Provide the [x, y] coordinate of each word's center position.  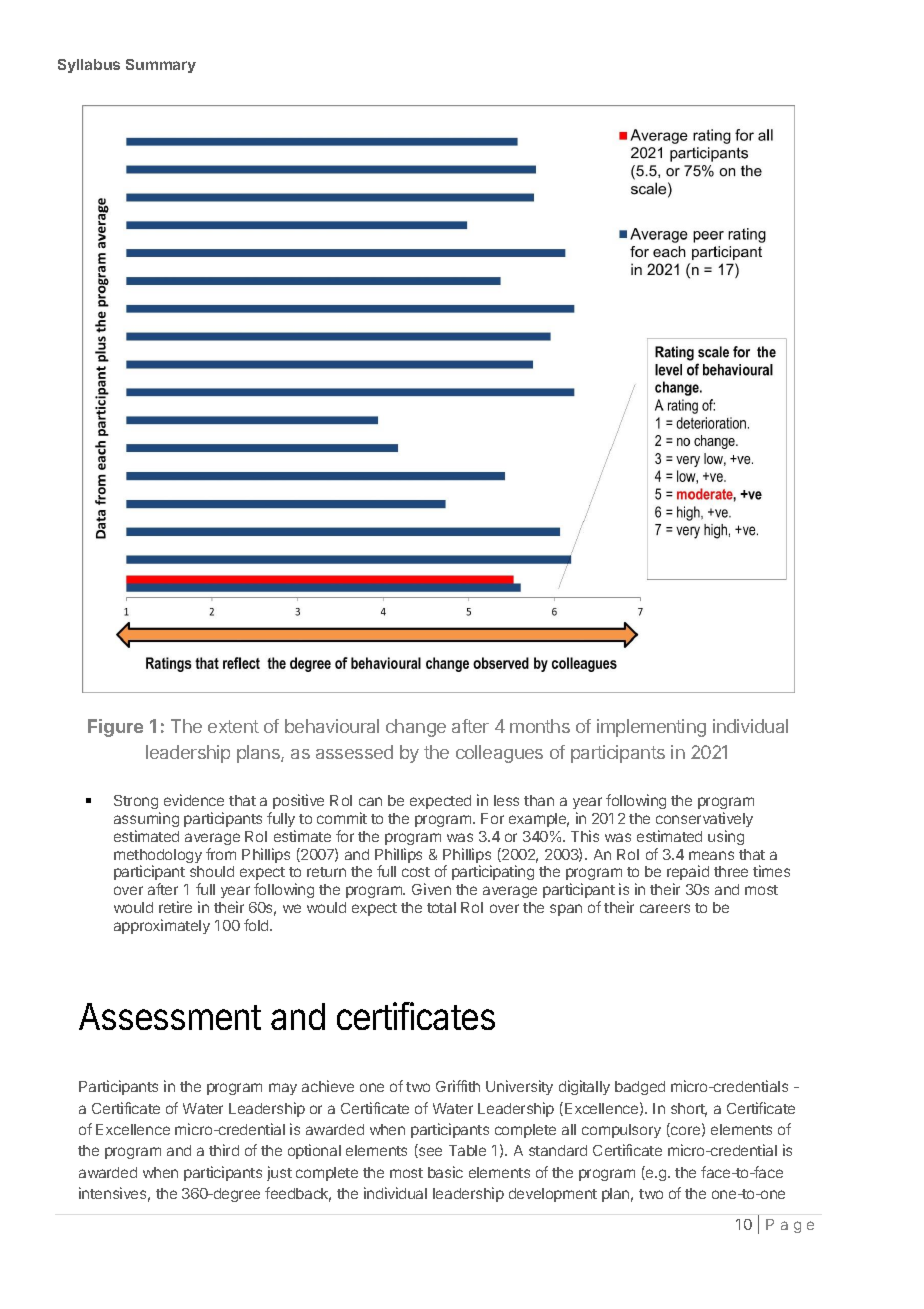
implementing [651, 728]
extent [233, 726]
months [540, 726]
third [224, 1150]
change [416, 728]
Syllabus [89, 66]
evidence [194, 800]
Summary [161, 66]
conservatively [704, 819]
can [370, 801]
